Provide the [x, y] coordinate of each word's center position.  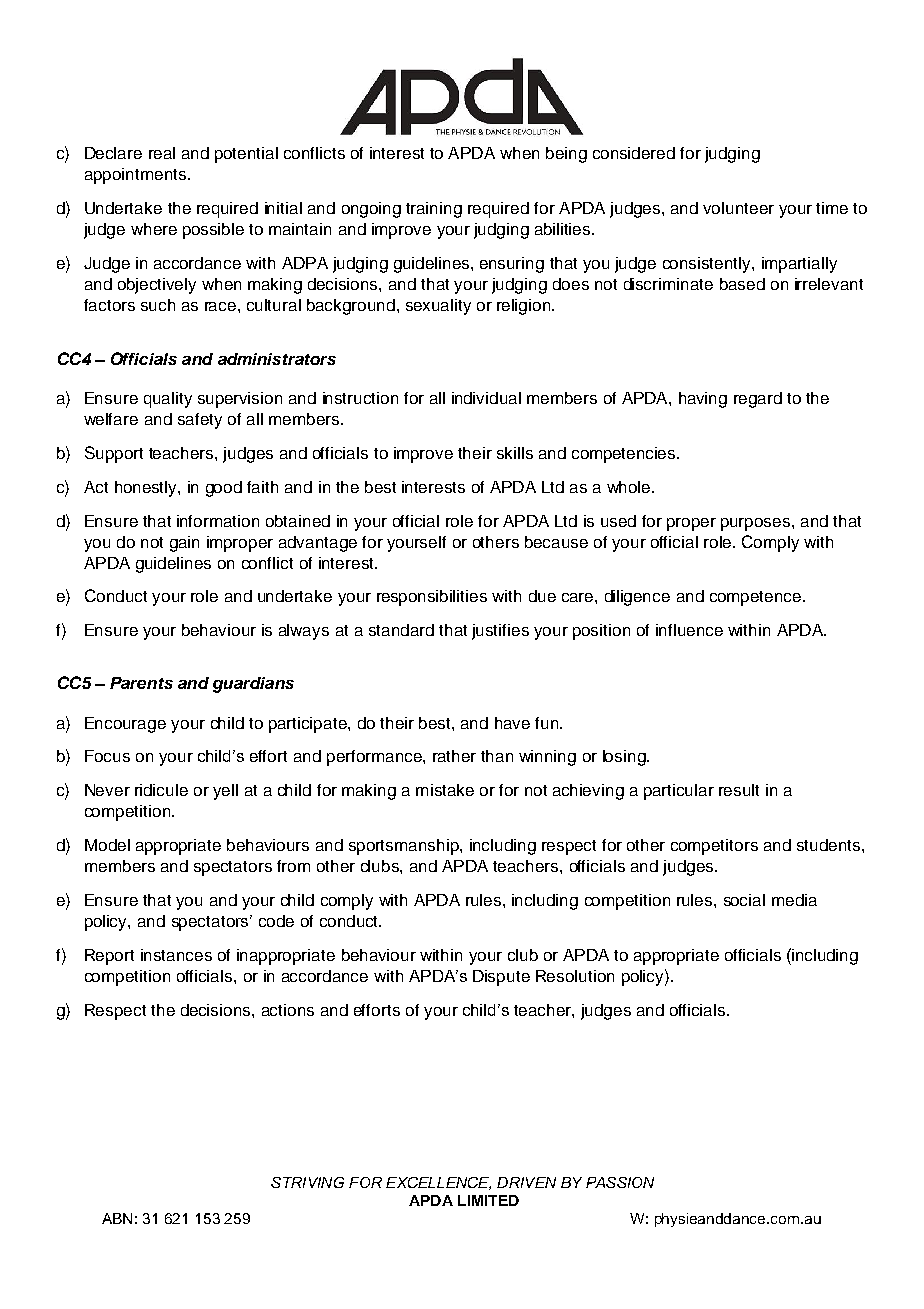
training [434, 210]
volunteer [738, 208]
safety [200, 421]
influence [689, 630]
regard [758, 400]
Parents [141, 683]
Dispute [501, 978]
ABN [117, 1218]
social [744, 900]
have [512, 723]
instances [176, 955]
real [162, 153]
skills [515, 453]
